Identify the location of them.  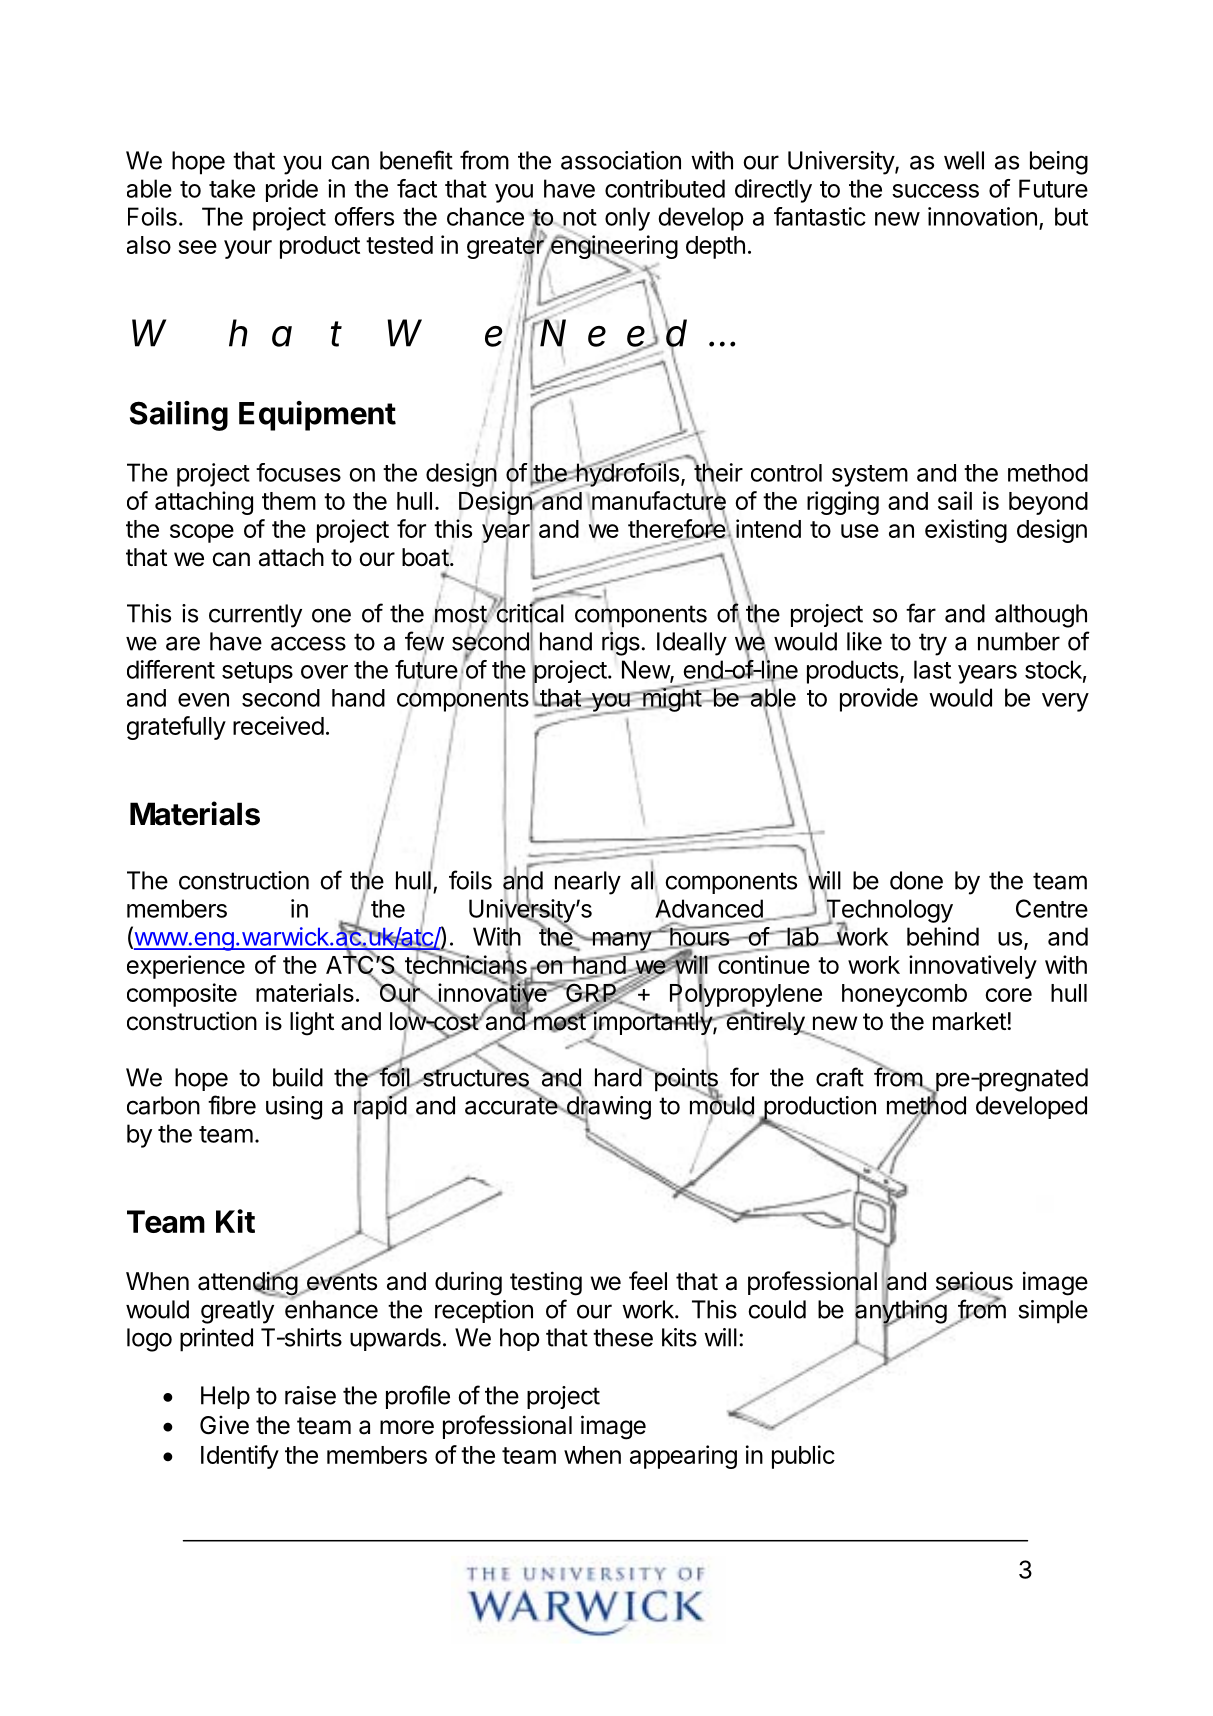
(289, 501).
